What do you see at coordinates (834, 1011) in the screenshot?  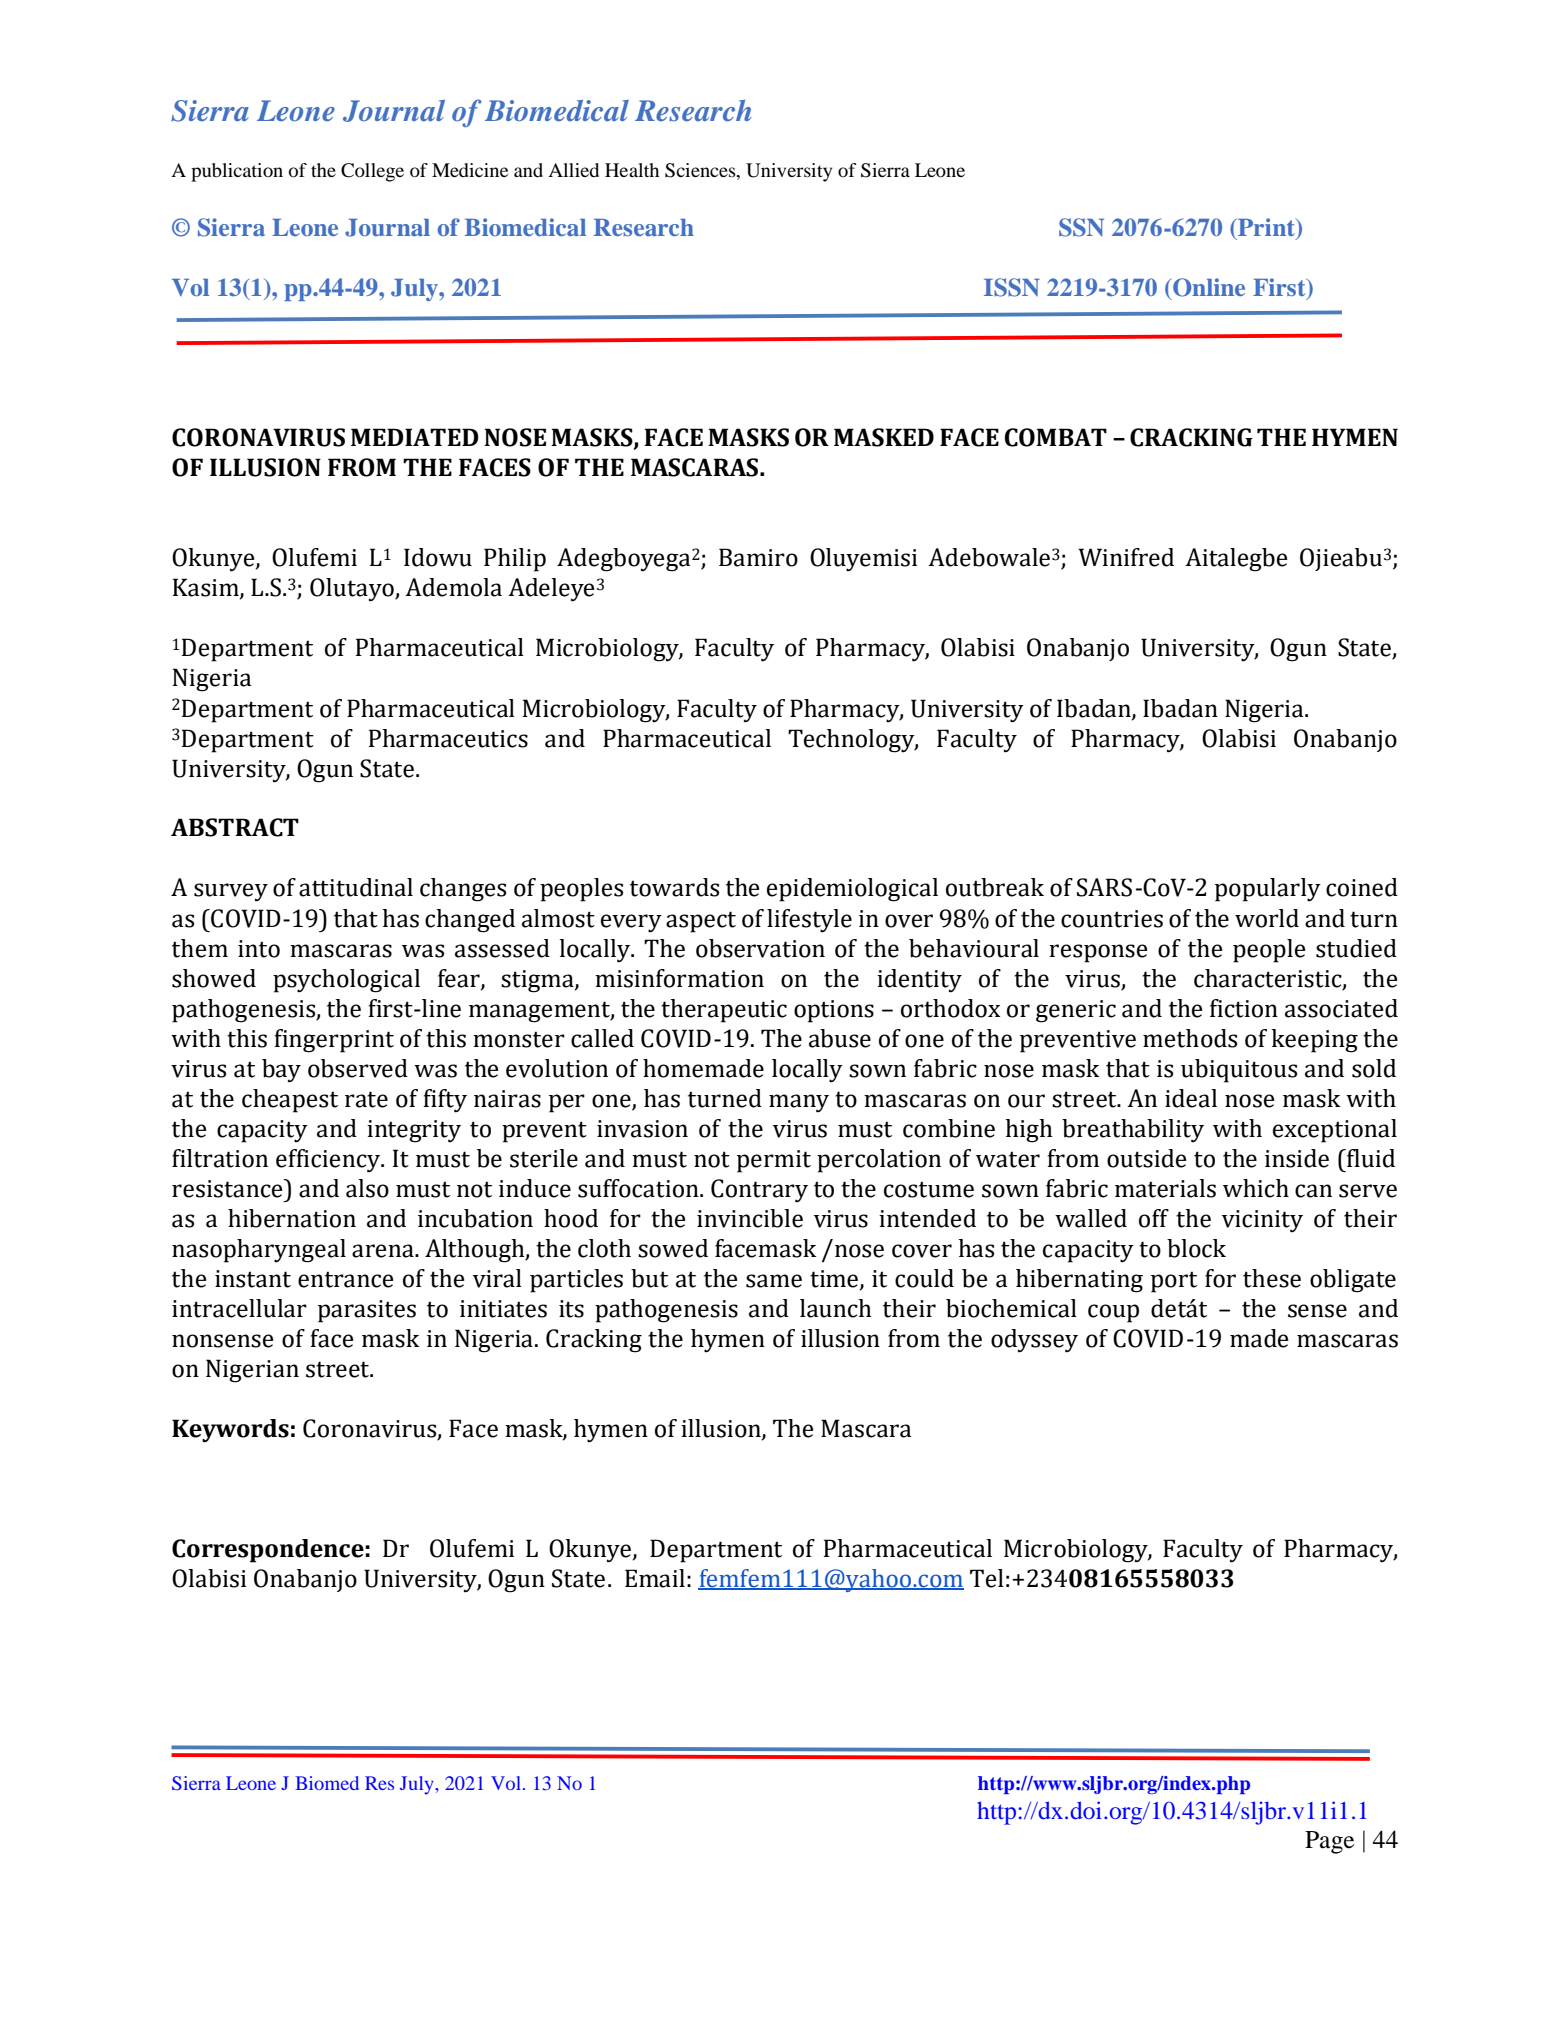 I see `options` at bounding box center [834, 1011].
